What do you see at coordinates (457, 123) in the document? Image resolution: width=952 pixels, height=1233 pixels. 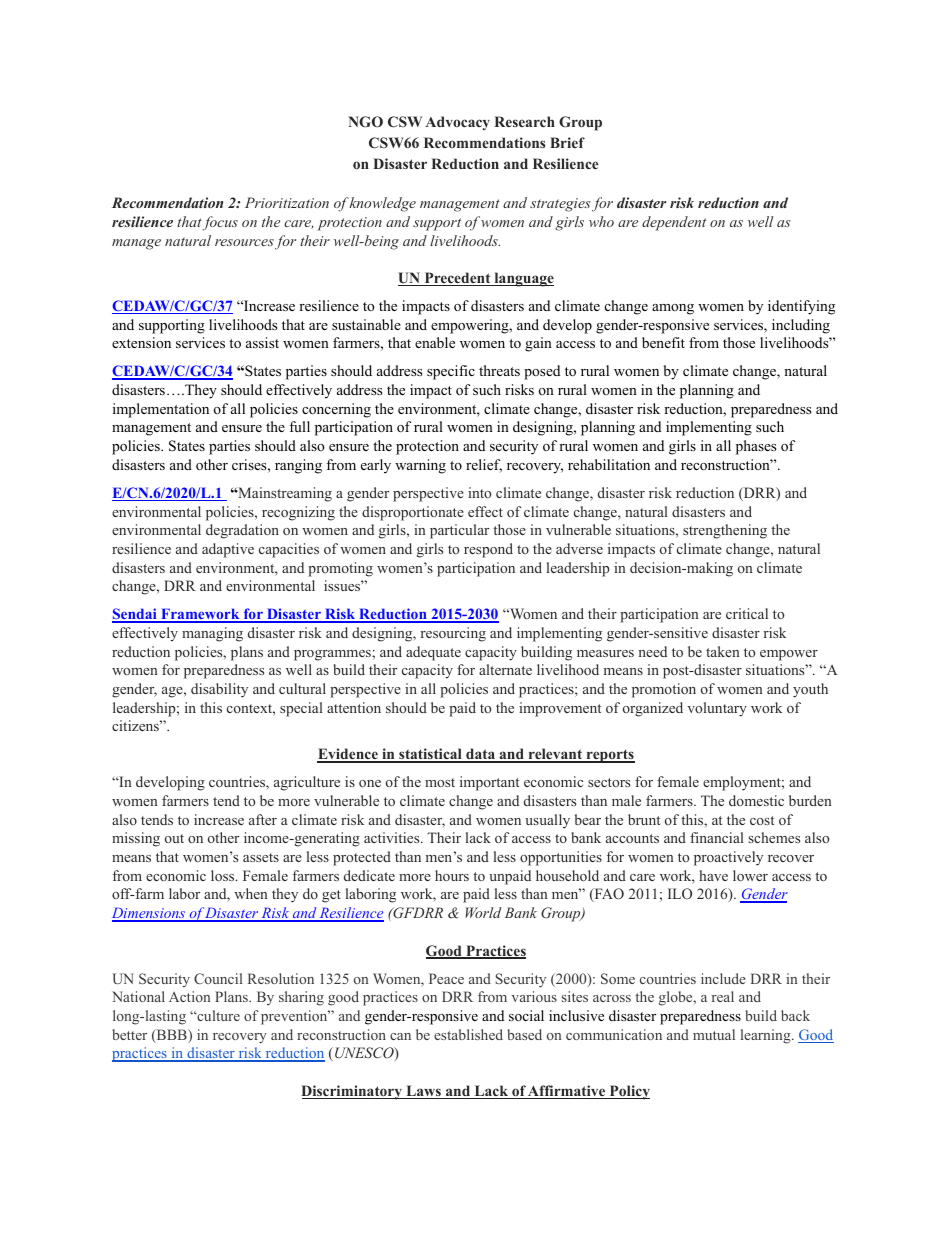 I see `Advocacy` at bounding box center [457, 123].
